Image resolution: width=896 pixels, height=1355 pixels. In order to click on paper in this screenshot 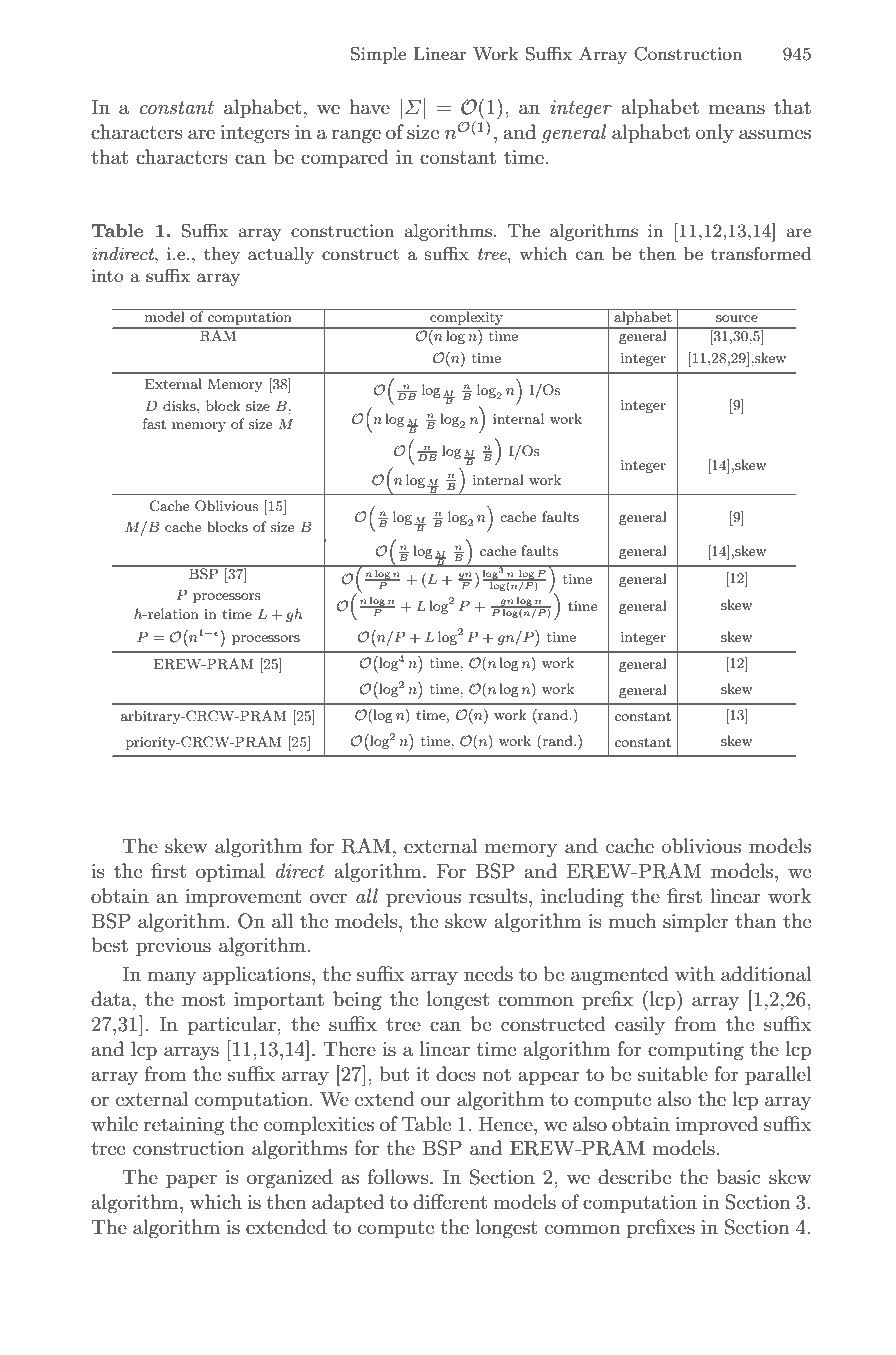, I will do `click(191, 1181)`.
